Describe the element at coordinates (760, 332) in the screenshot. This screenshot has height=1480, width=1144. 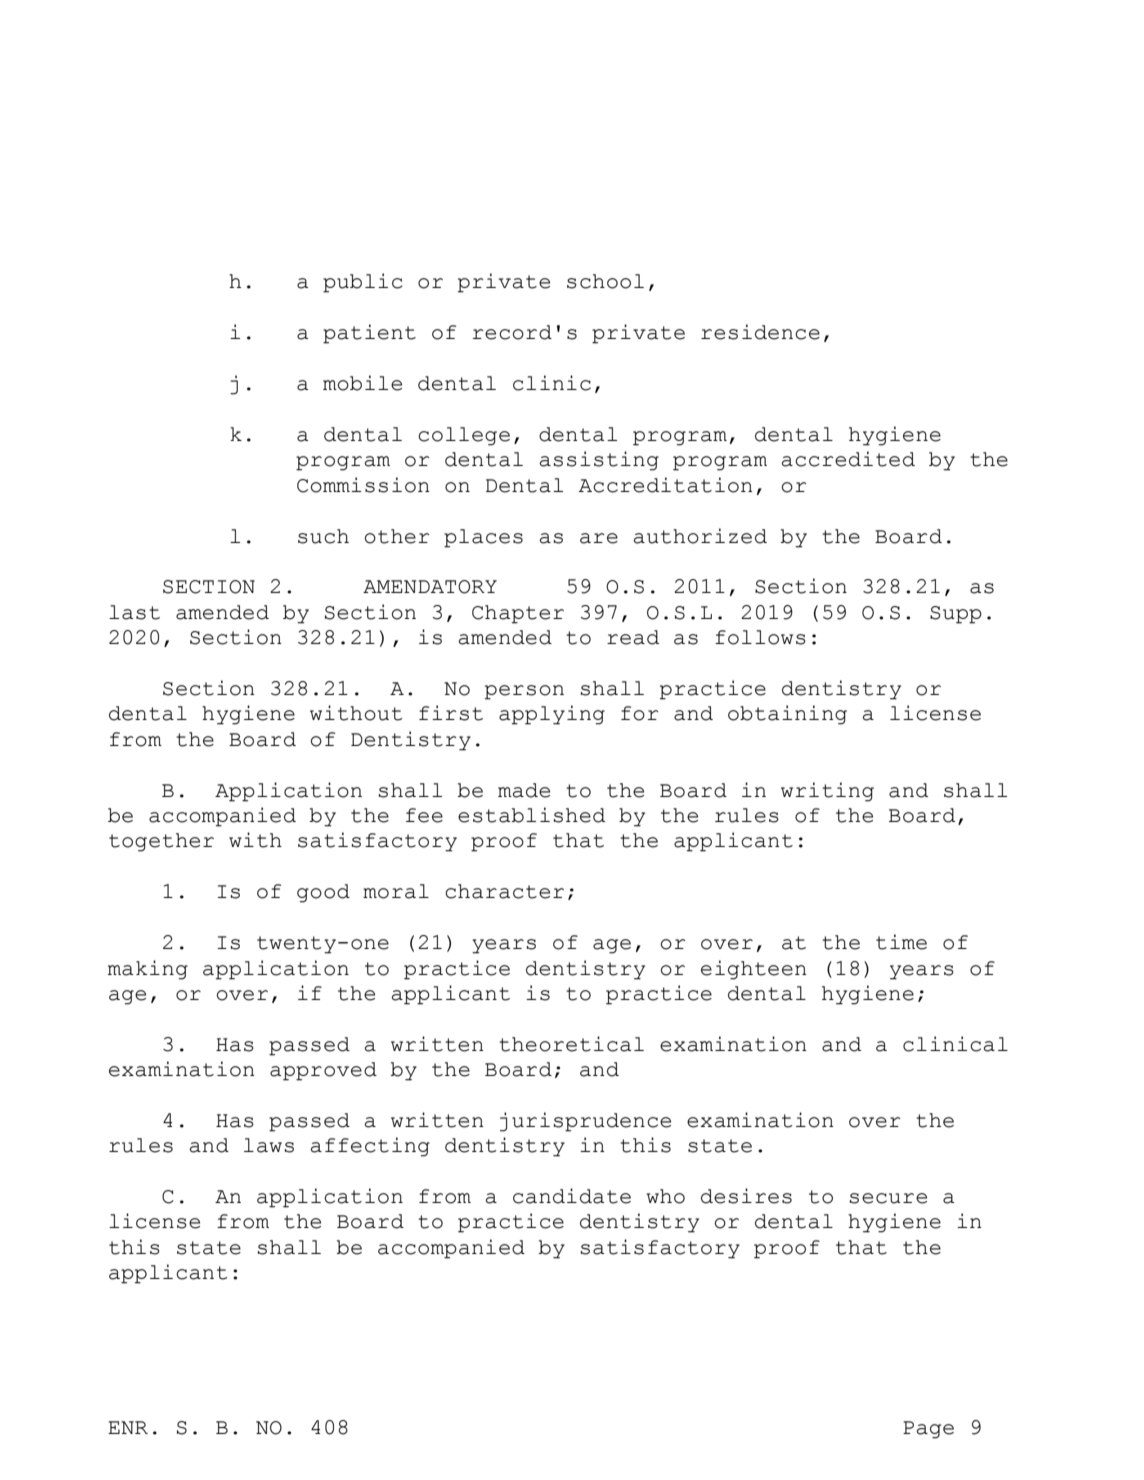
I see `residence` at that location.
